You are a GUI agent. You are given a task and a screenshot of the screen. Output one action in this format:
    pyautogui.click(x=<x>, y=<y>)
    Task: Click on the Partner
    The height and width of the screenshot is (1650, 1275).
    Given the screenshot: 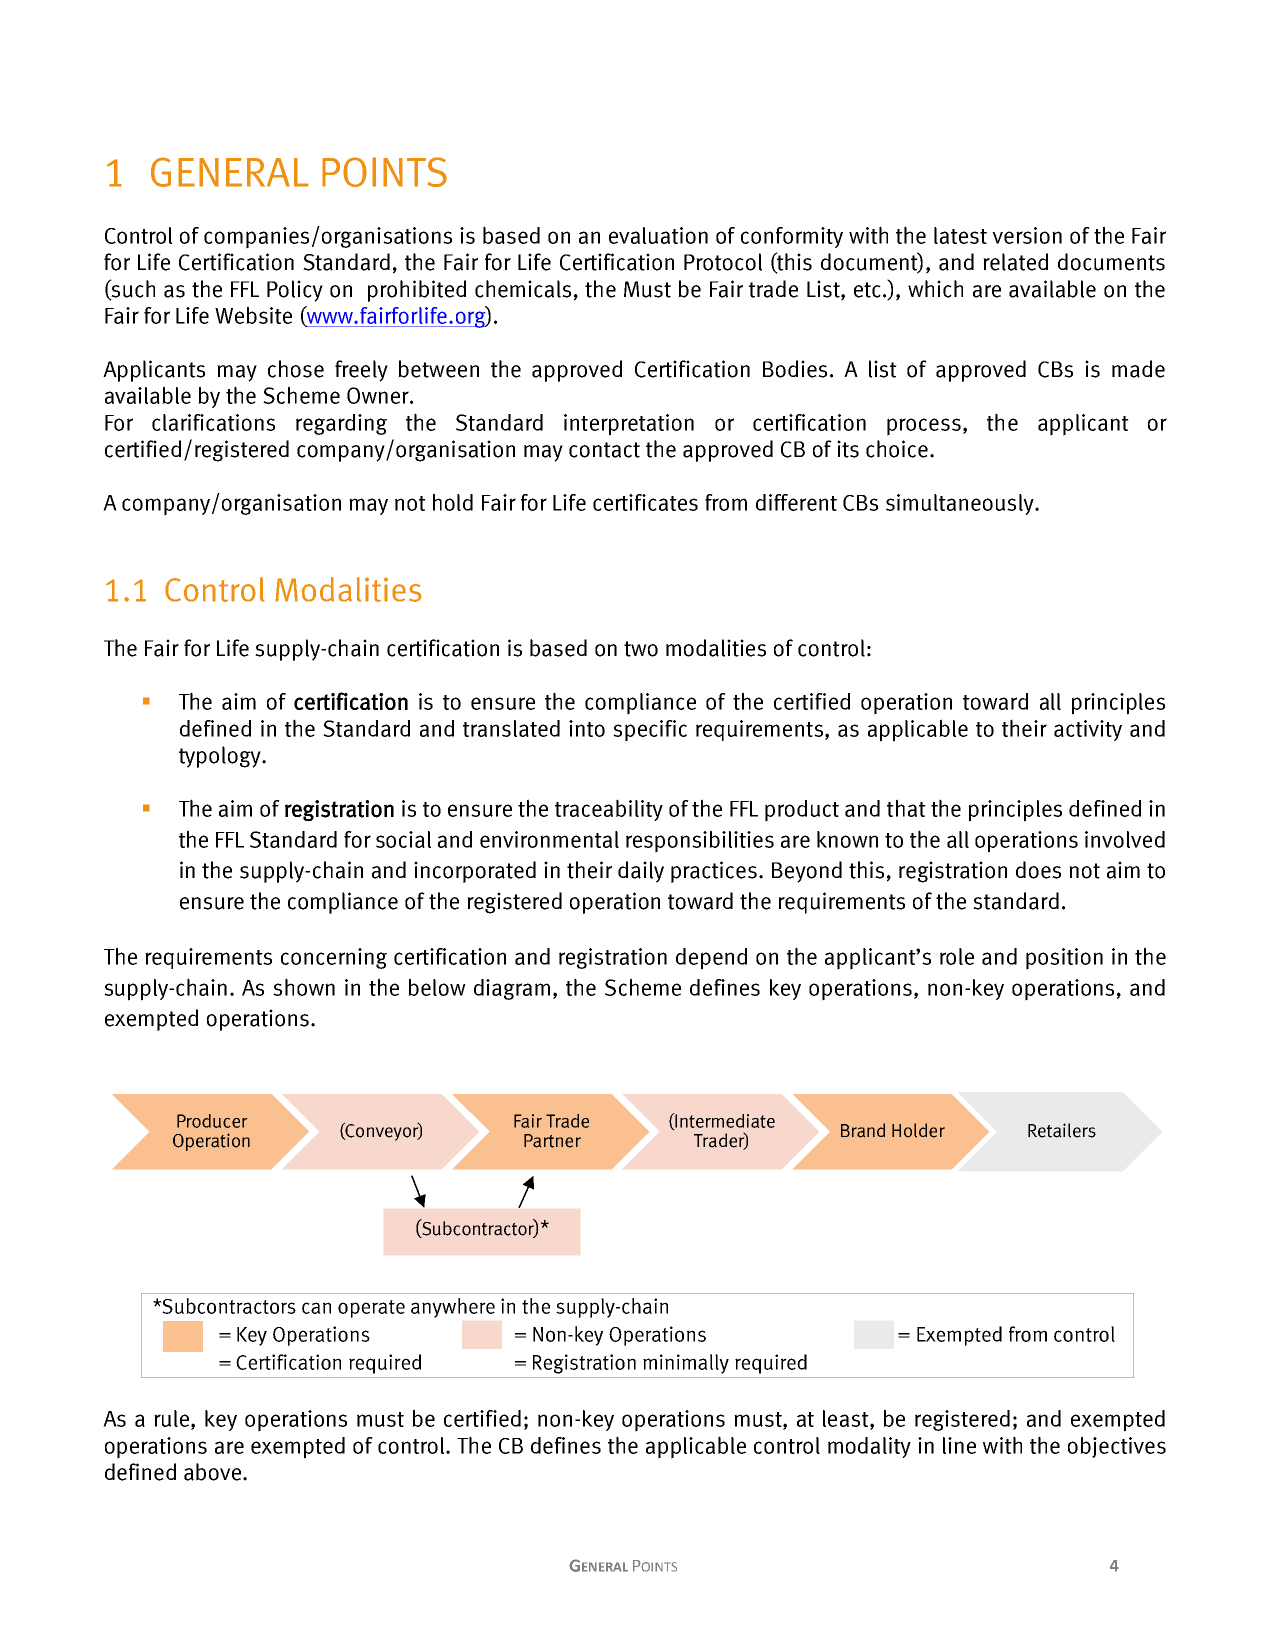 What is the action you would take?
    pyautogui.click(x=552, y=1141)
